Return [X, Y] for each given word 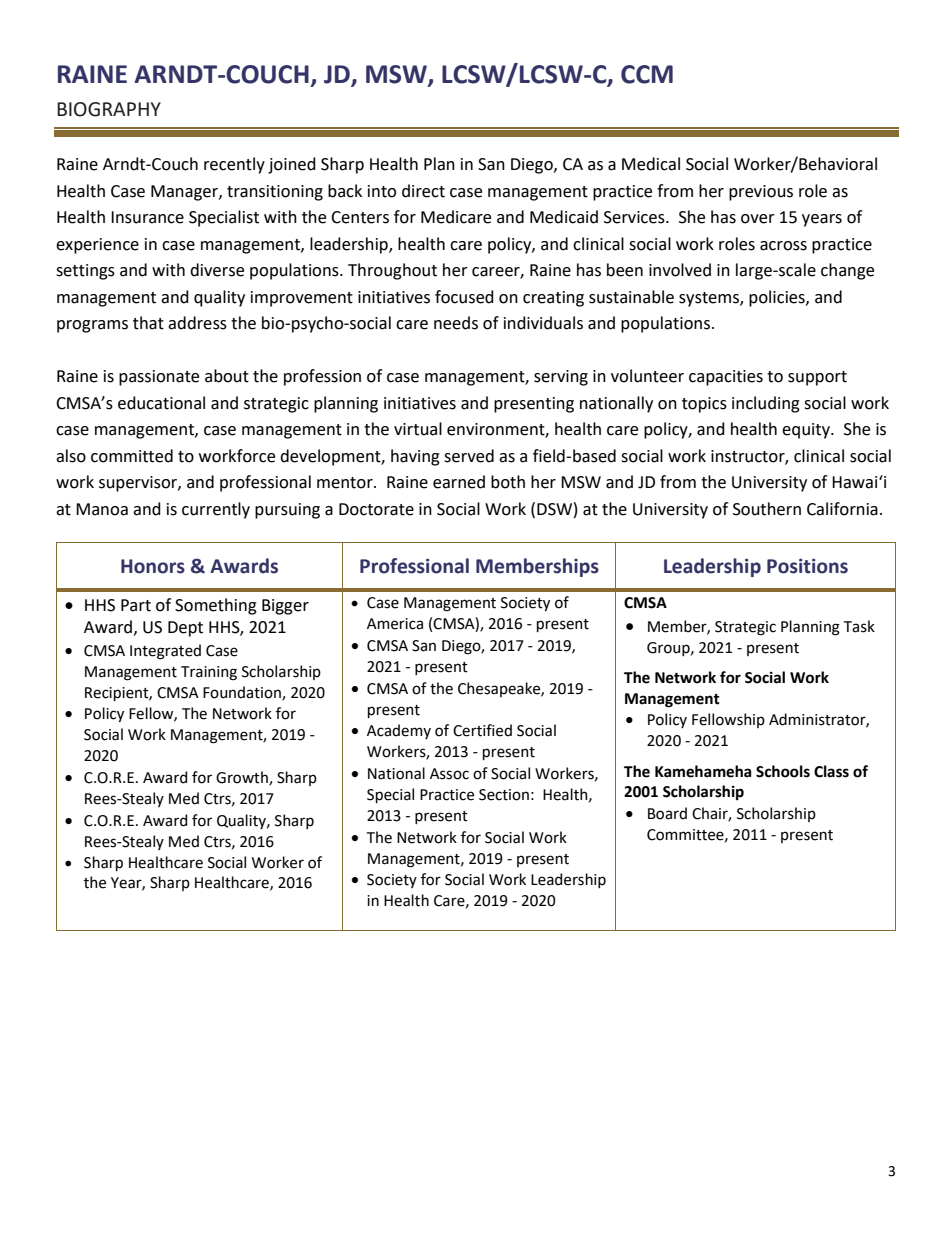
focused [464, 297]
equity [807, 431]
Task [859, 626]
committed [132, 456]
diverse [217, 270]
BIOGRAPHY [109, 109]
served [469, 456]
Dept [185, 629]
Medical [651, 164]
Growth [243, 778]
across [783, 246]
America [395, 624]
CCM [647, 74]
